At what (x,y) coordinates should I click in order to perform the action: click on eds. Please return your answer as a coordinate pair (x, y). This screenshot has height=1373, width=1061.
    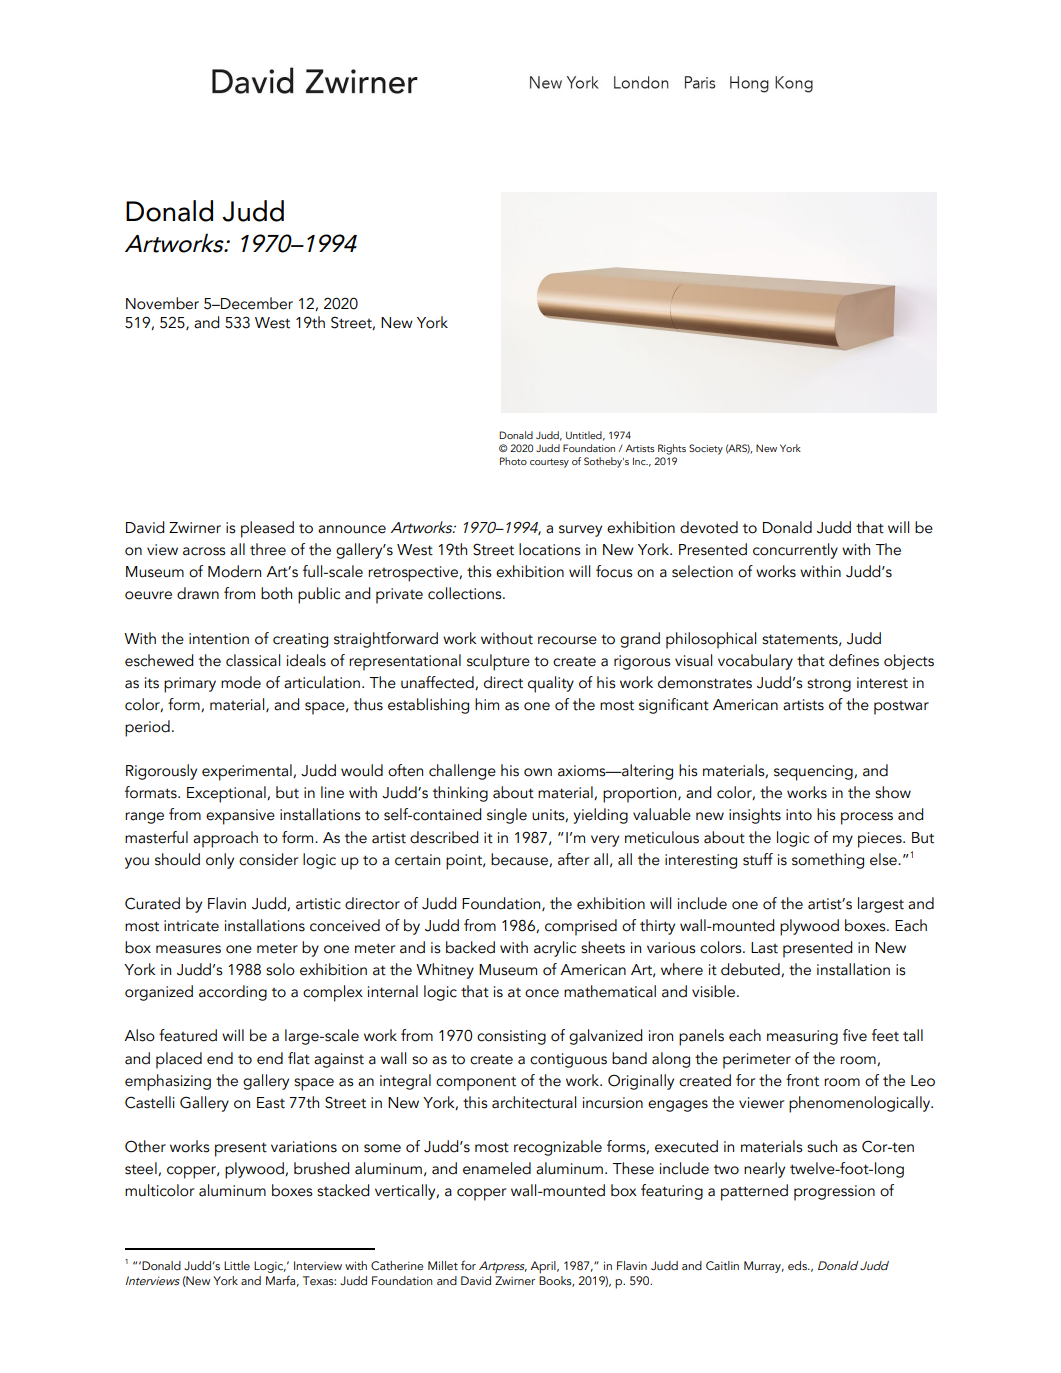
    Looking at the image, I should click on (798, 1265).
